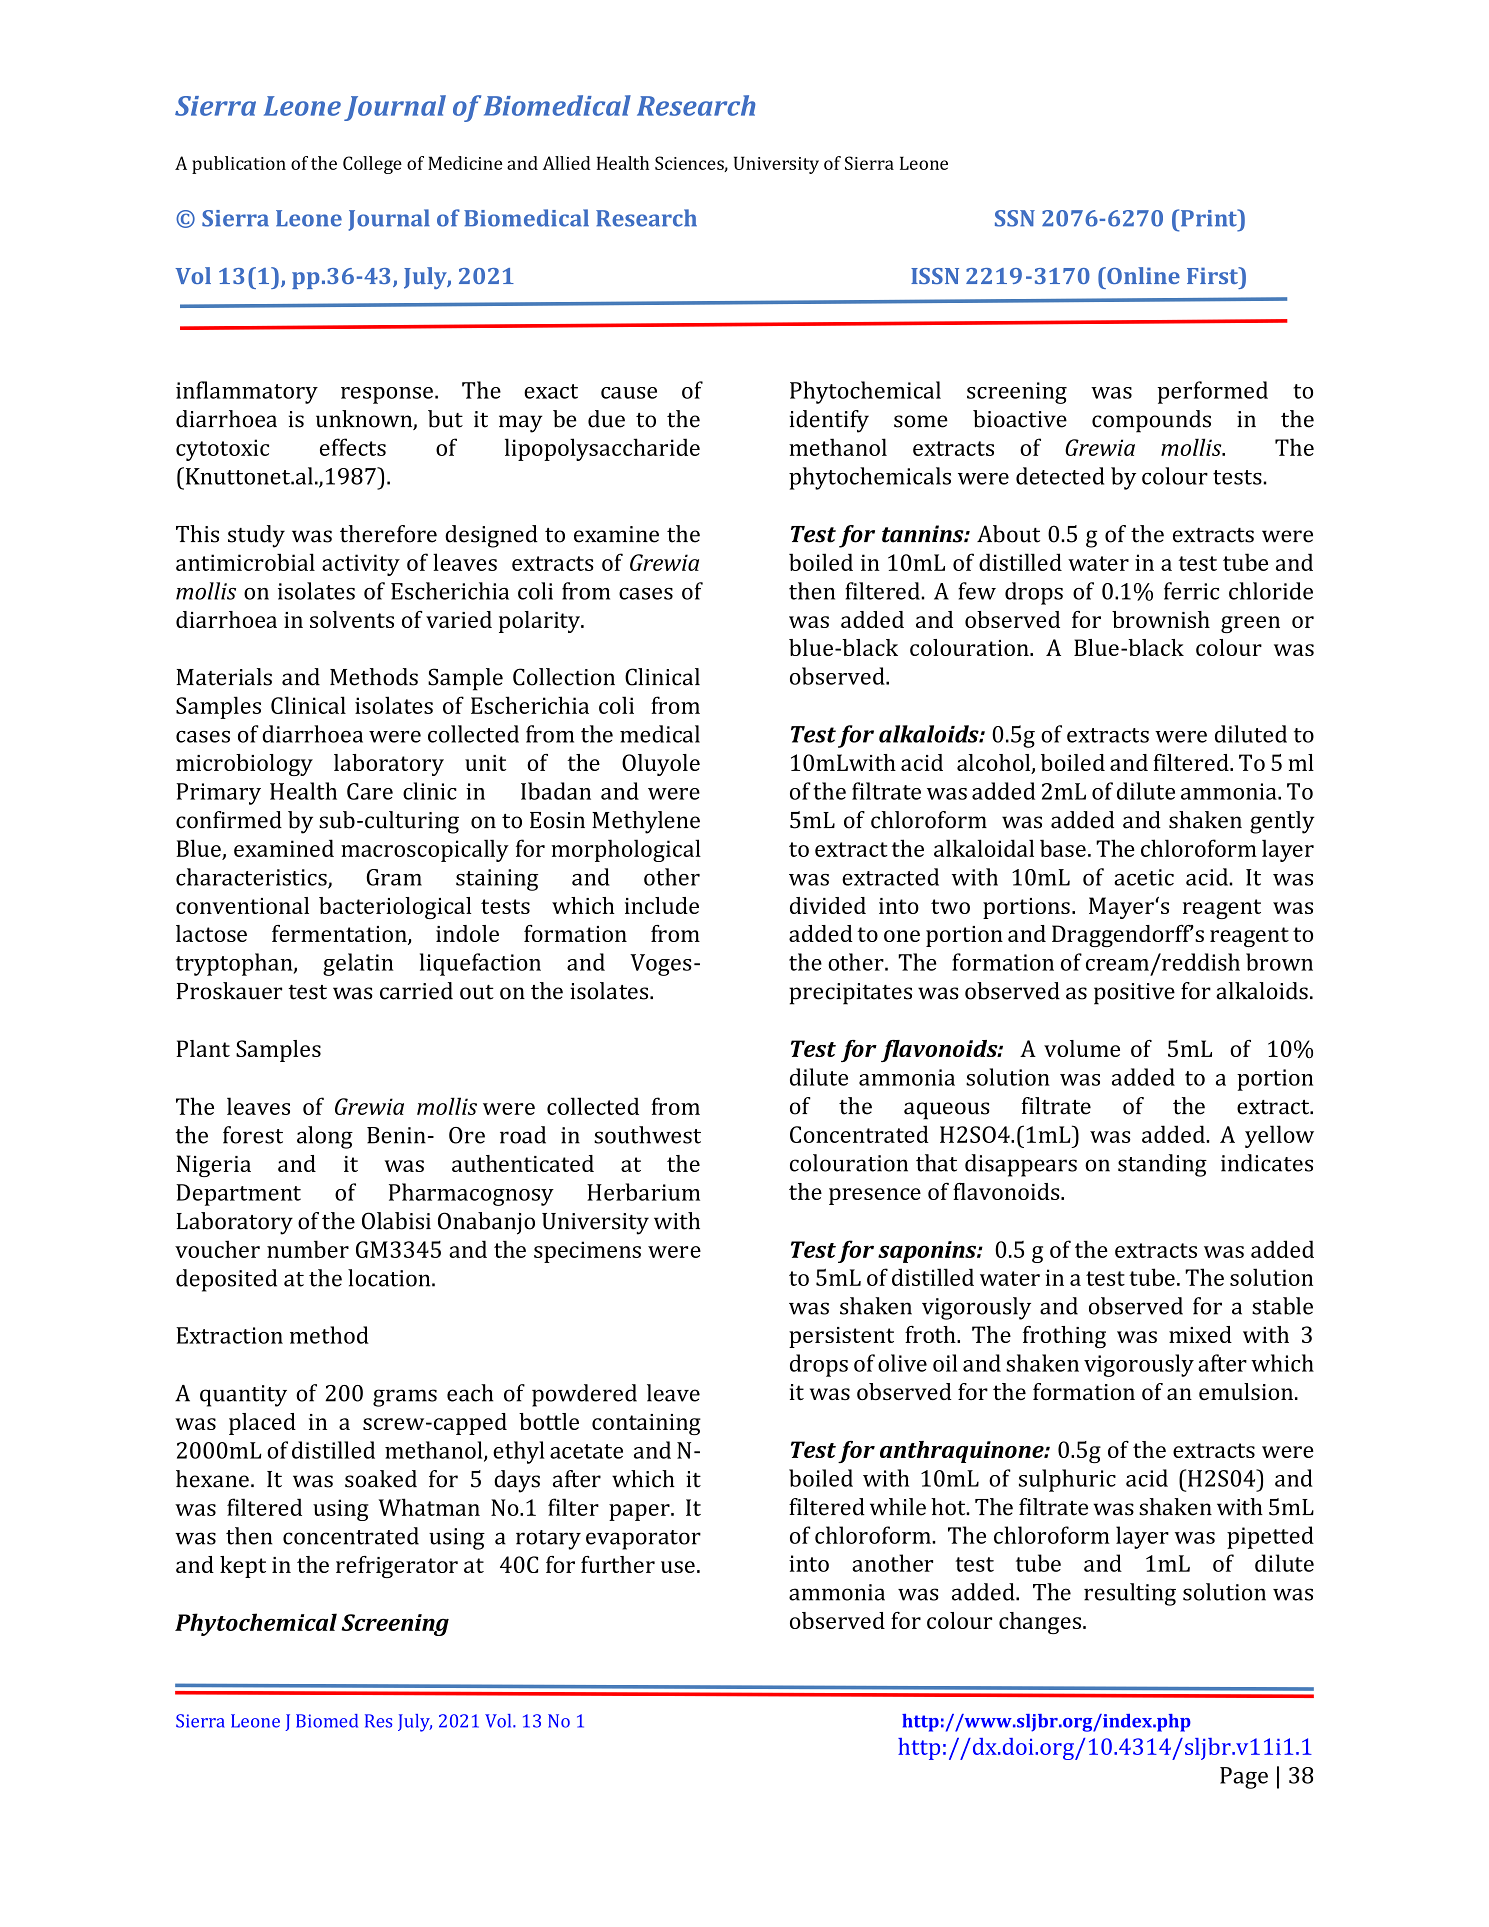 This page has height=1927, width=1489. Describe the element at coordinates (1244, 1778) in the page. I see `Page` at that location.
